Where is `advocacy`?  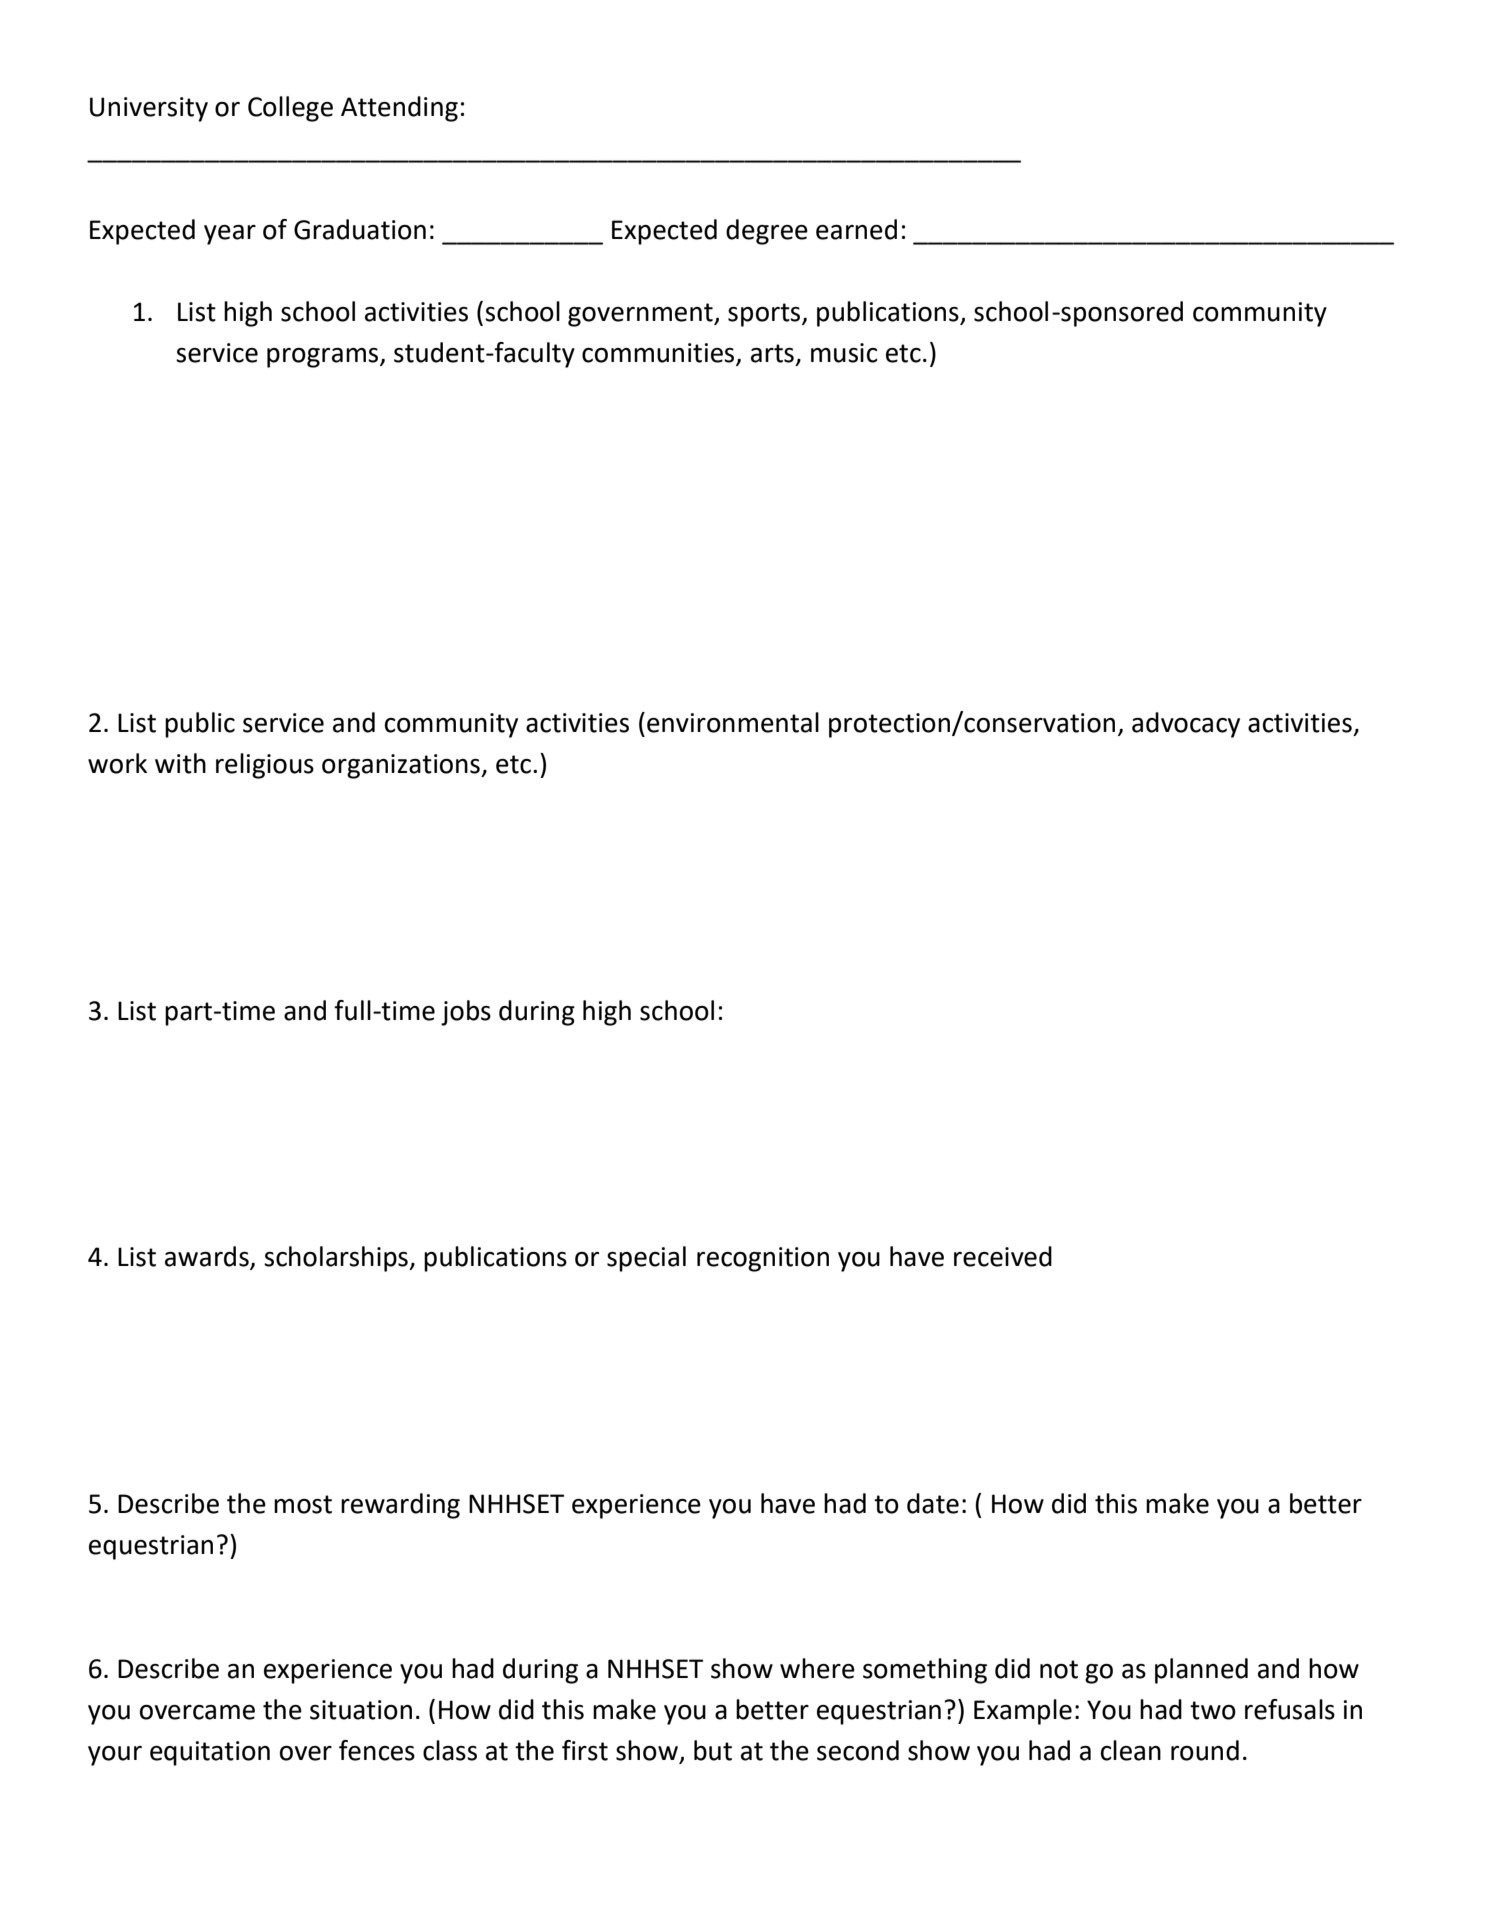
advocacy is located at coordinates (1186, 725).
